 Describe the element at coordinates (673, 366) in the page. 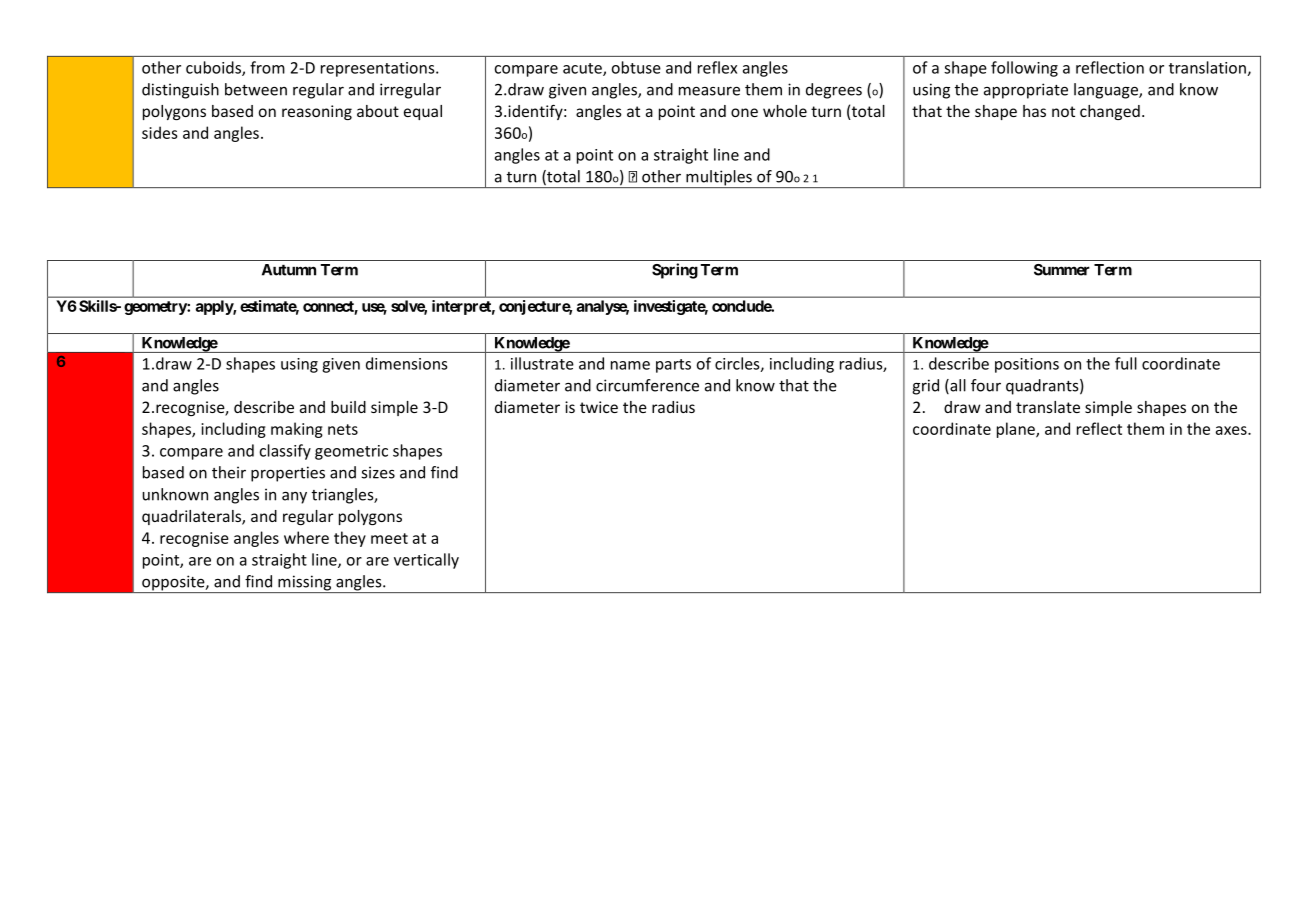

I see `parts` at that location.
